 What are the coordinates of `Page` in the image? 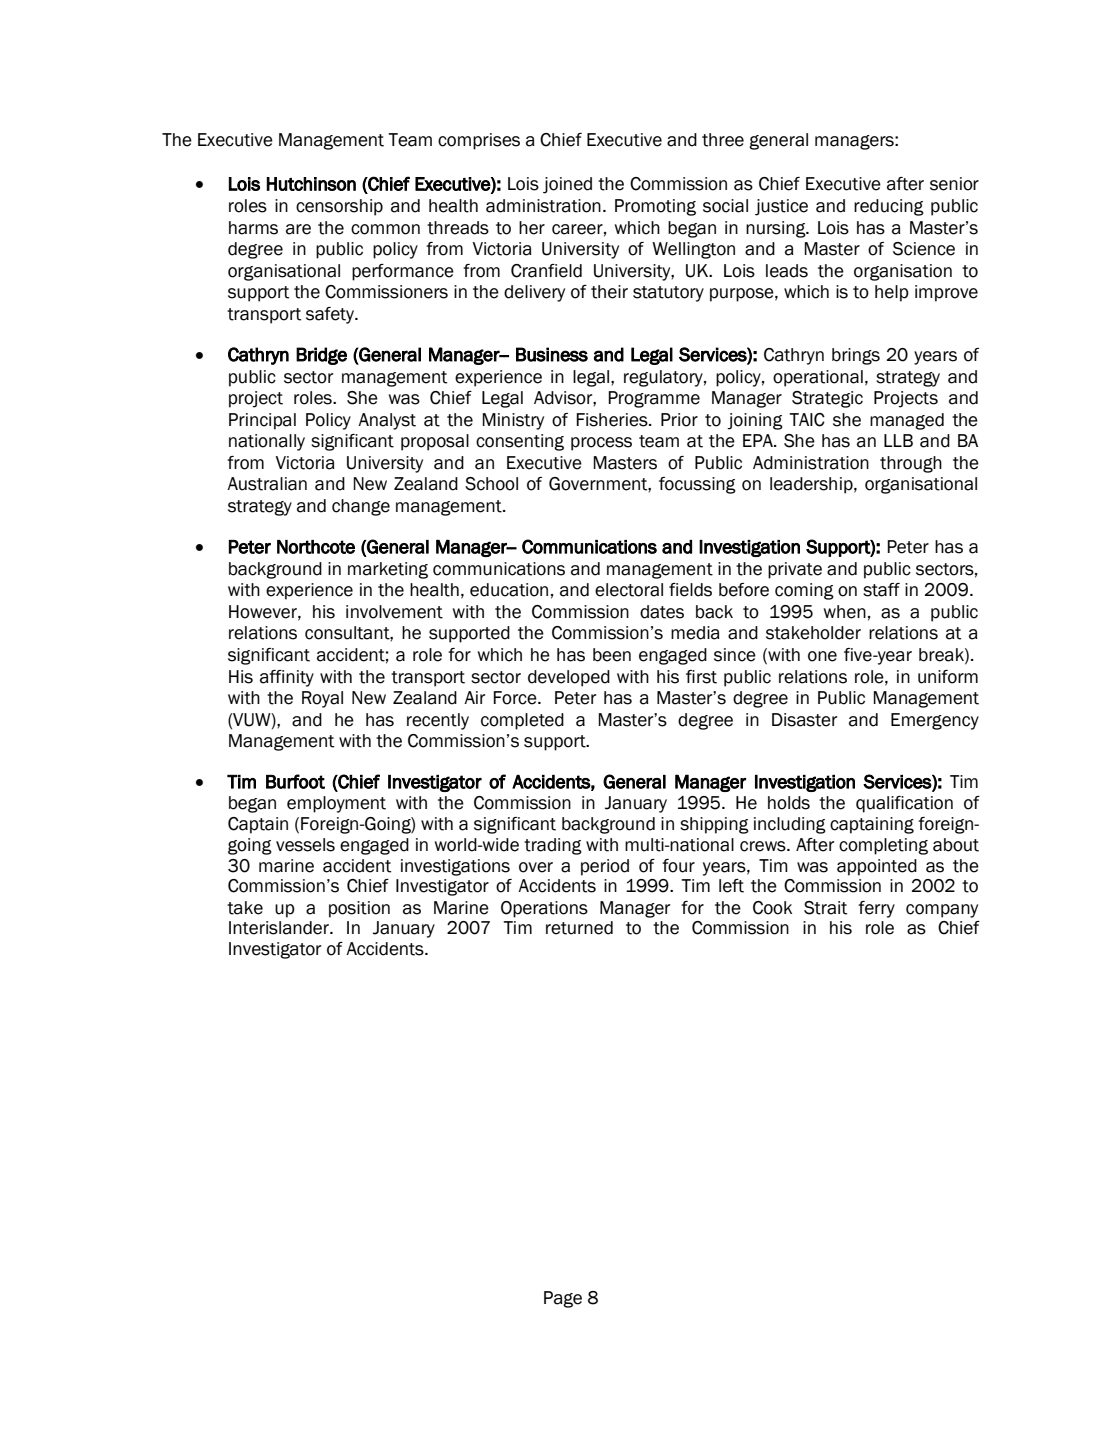 It's located at (563, 1299).
